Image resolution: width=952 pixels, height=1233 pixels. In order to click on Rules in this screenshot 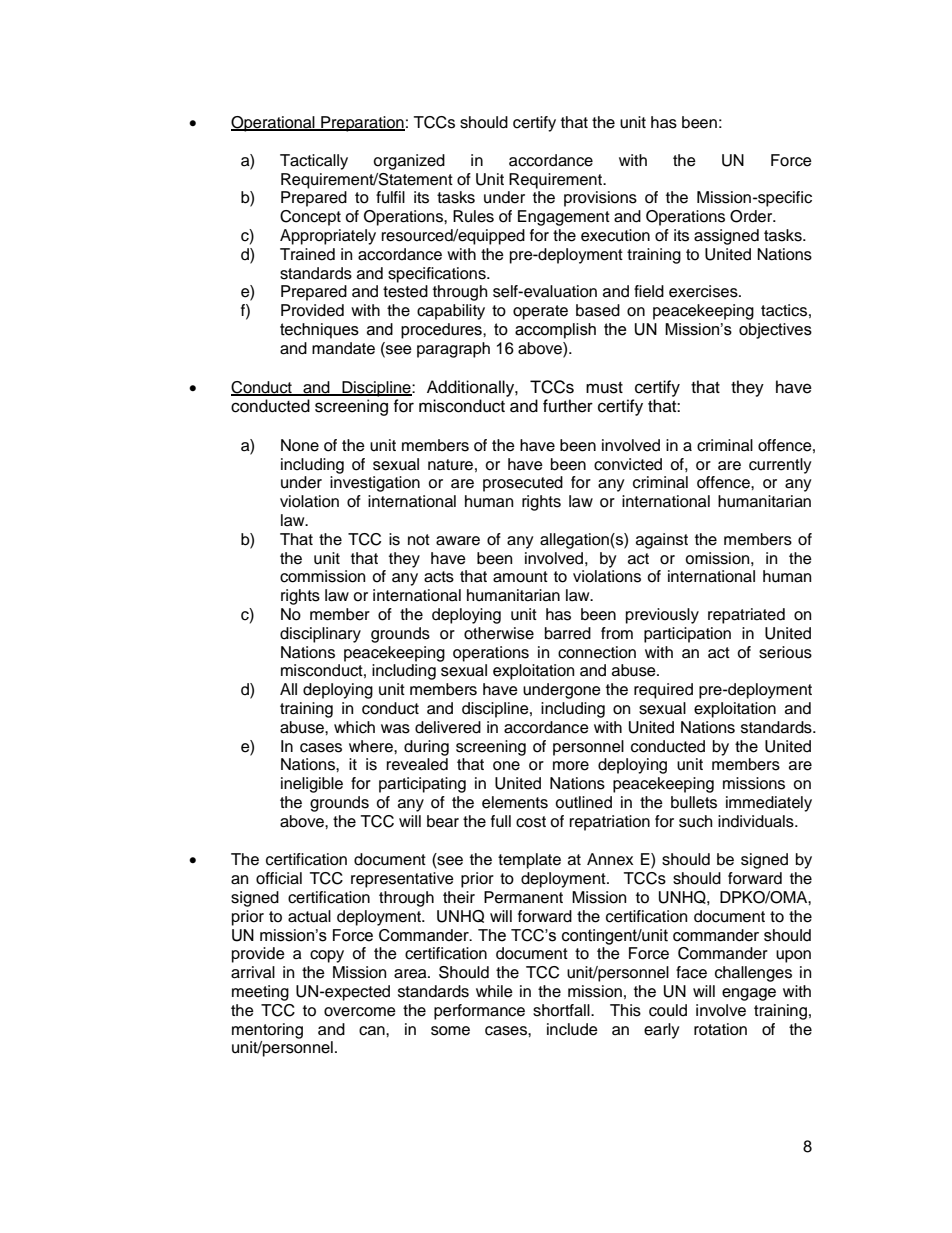, I will do `click(473, 216)`.
